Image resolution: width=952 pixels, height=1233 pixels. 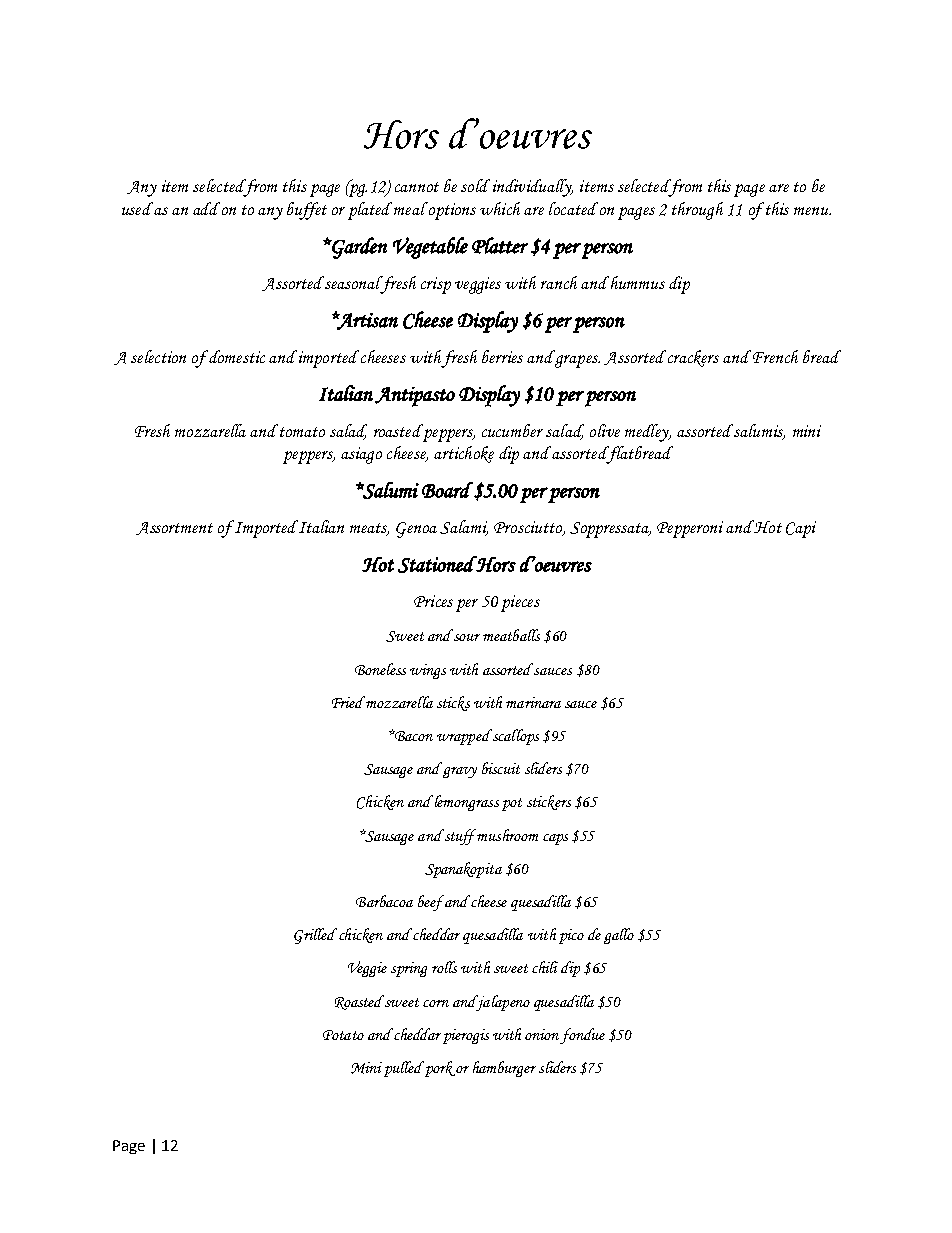 What do you see at coordinates (343, 1035) in the screenshot?
I see `Potato` at bounding box center [343, 1035].
